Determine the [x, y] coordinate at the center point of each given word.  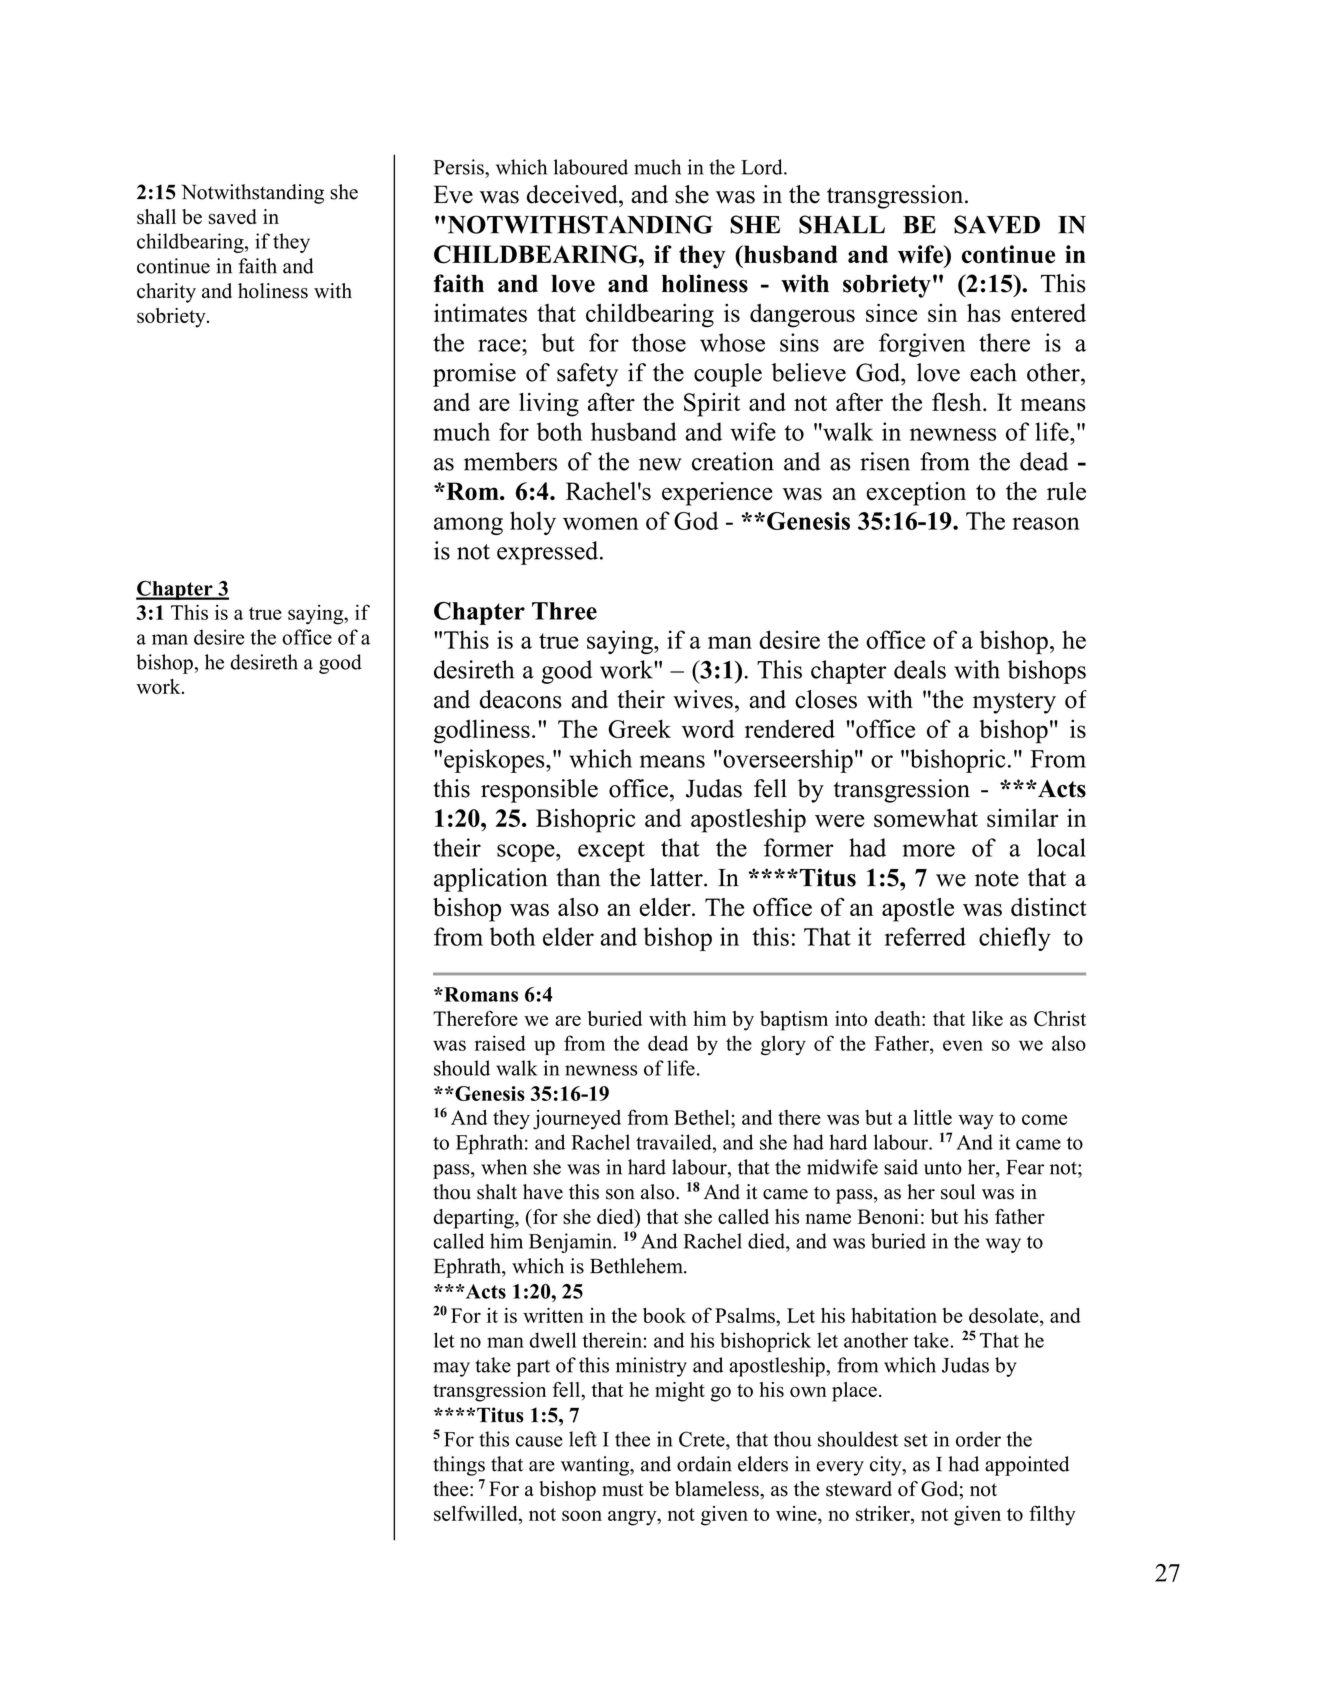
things [459, 1466]
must [623, 1490]
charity [166, 293]
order [978, 1439]
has [984, 312]
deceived [573, 194]
